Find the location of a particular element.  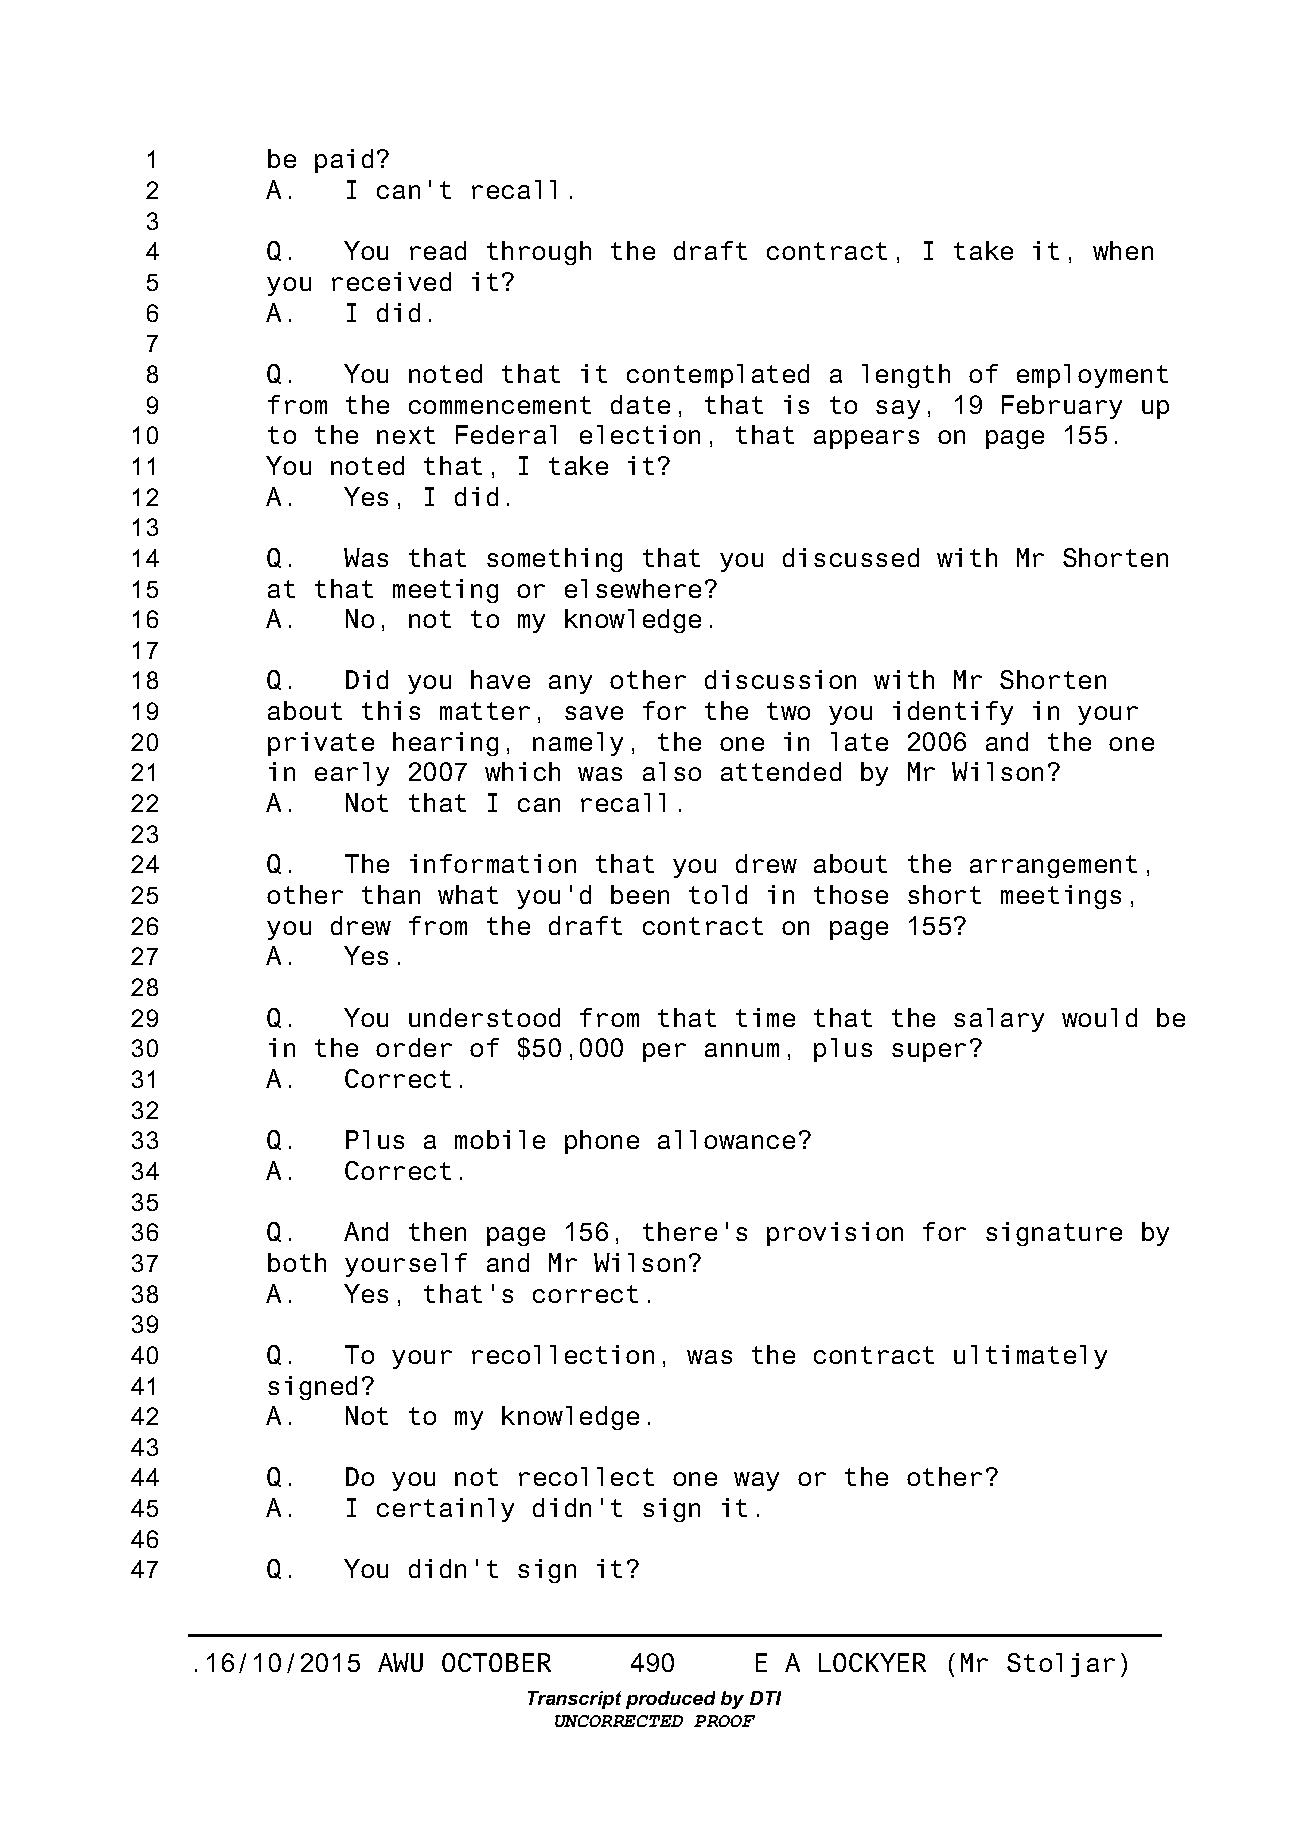

elsewhere is located at coordinates (633, 588).
